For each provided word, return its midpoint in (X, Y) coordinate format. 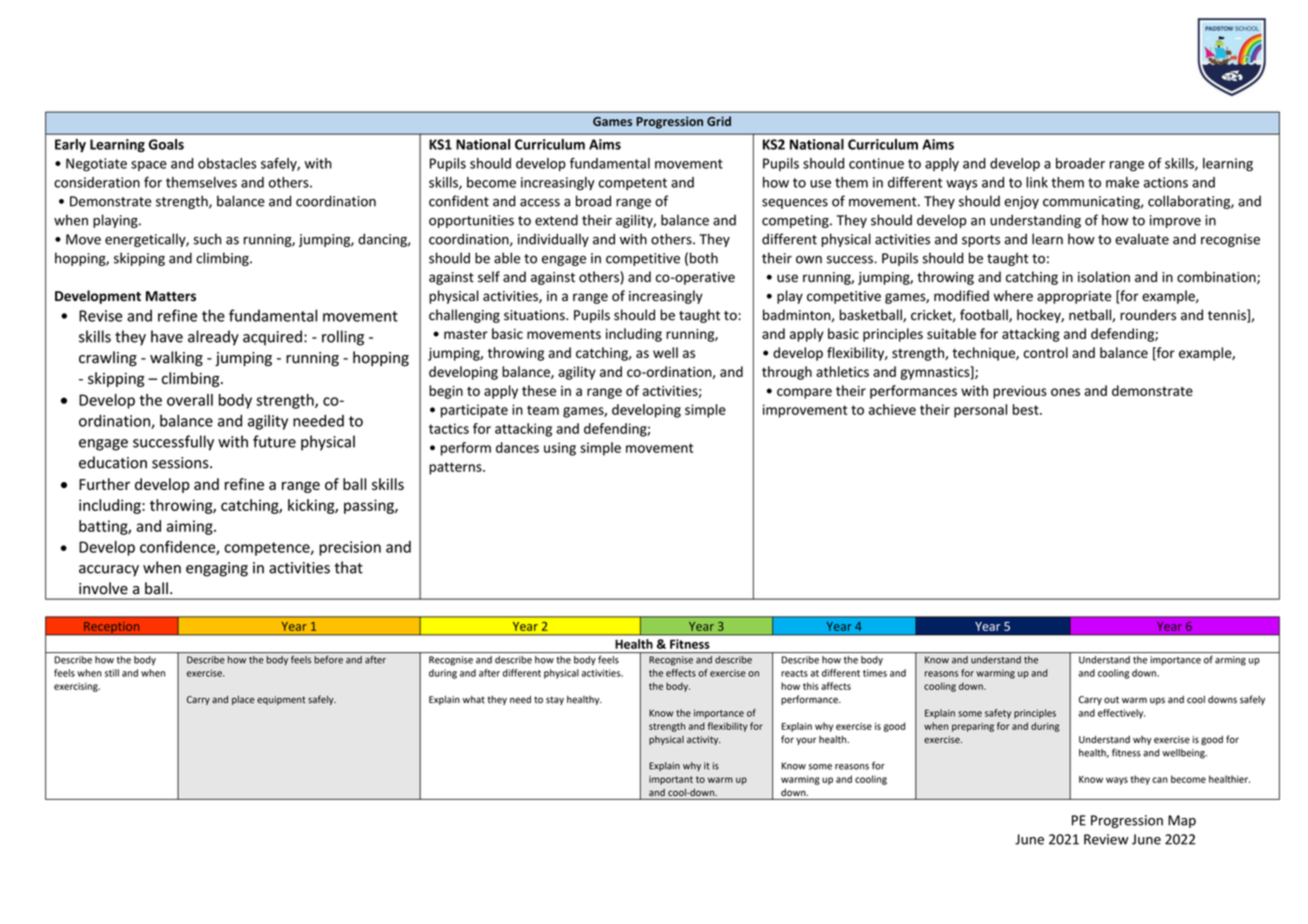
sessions (181, 463)
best (1027, 409)
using (560, 449)
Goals (166, 144)
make (1122, 182)
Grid (719, 121)
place (243, 700)
